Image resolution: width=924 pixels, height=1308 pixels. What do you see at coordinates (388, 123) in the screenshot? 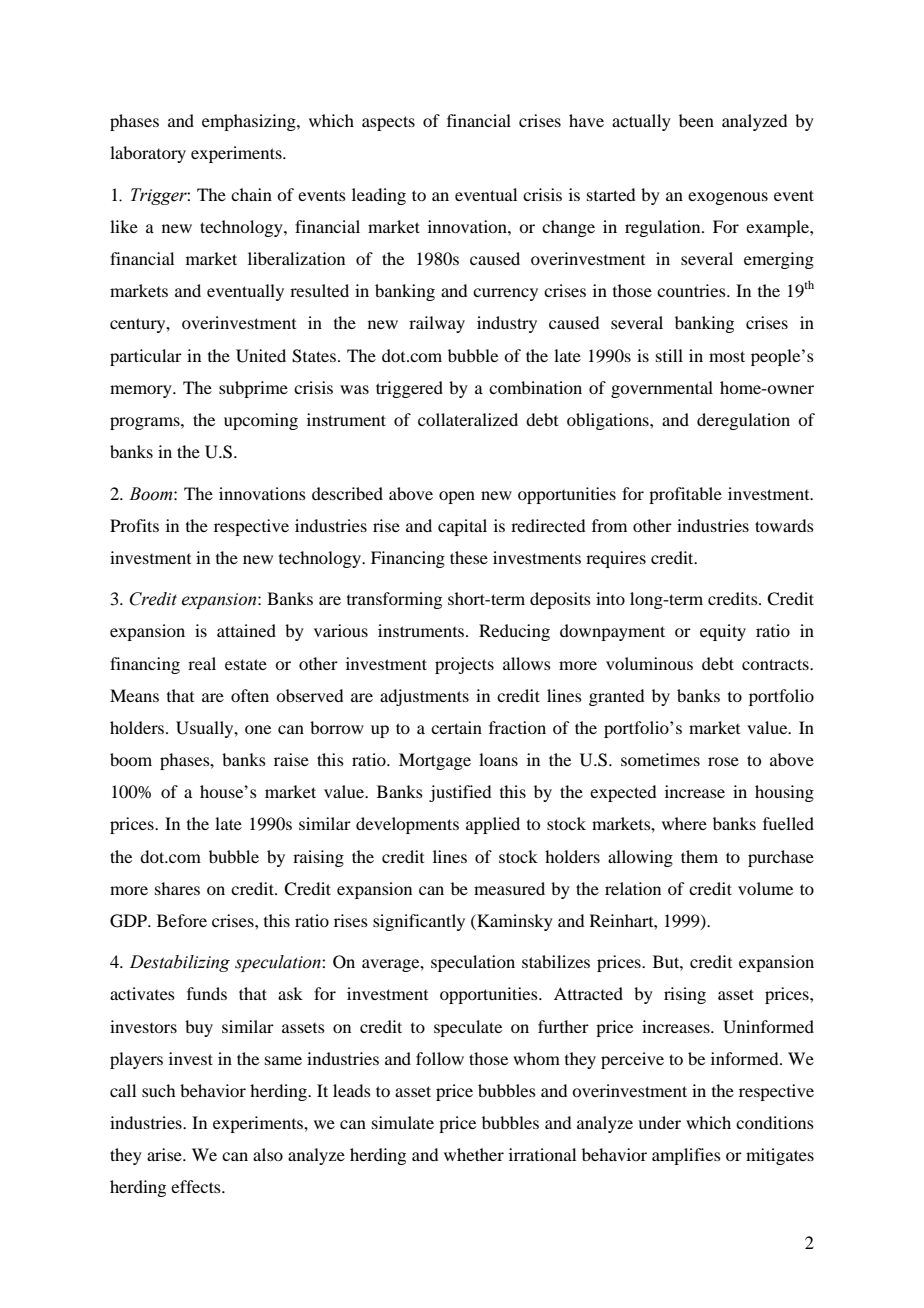
I see `aspects` at bounding box center [388, 123].
